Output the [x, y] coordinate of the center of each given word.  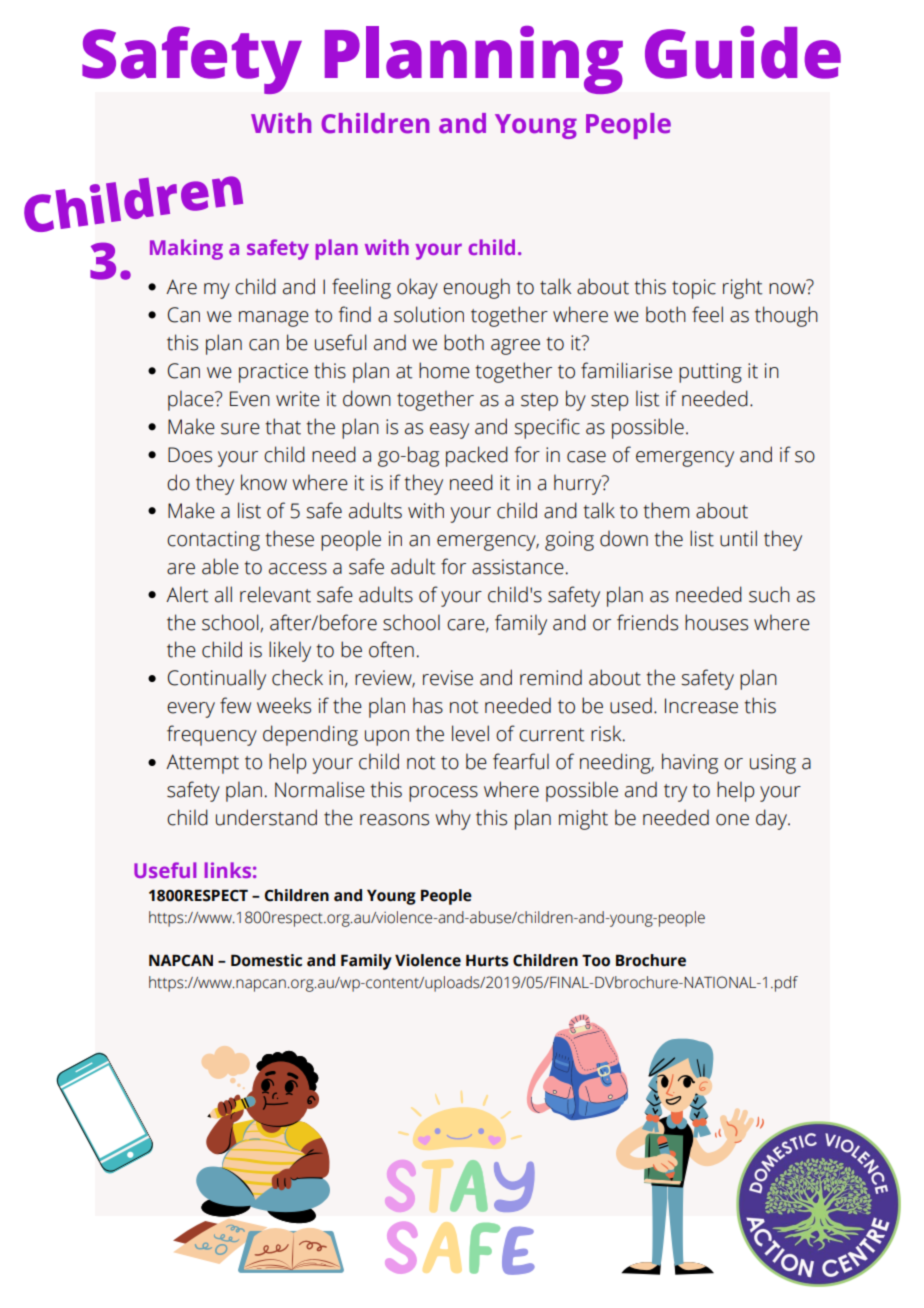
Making [186, 249]
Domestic [266, 960]
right [742, 288]
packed [477, 456]
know [264, 482]
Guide [743, 52]
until [738, 538]
